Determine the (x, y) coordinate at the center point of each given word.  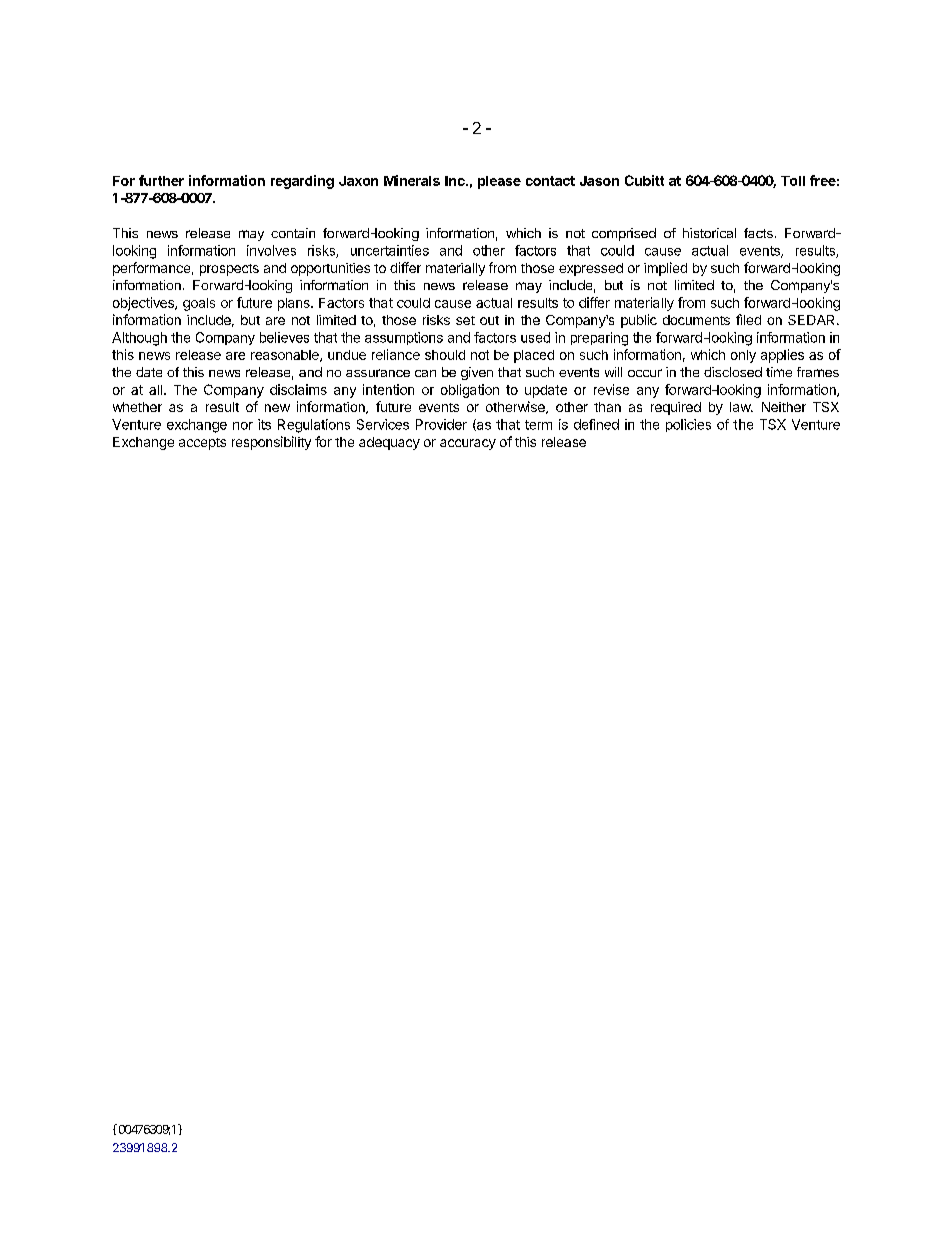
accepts (202, 444)
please (499, 182)
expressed (591, 269)
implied (665, 269)
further (161, 180)
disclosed (733, 372)
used (535, 337)
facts (758, 233)
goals (199, 304)
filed (748, 319)
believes (284, 337)
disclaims (298, 389)
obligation (470, 391)
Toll (793, 181)
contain (293, 233)
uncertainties (390, 250)
